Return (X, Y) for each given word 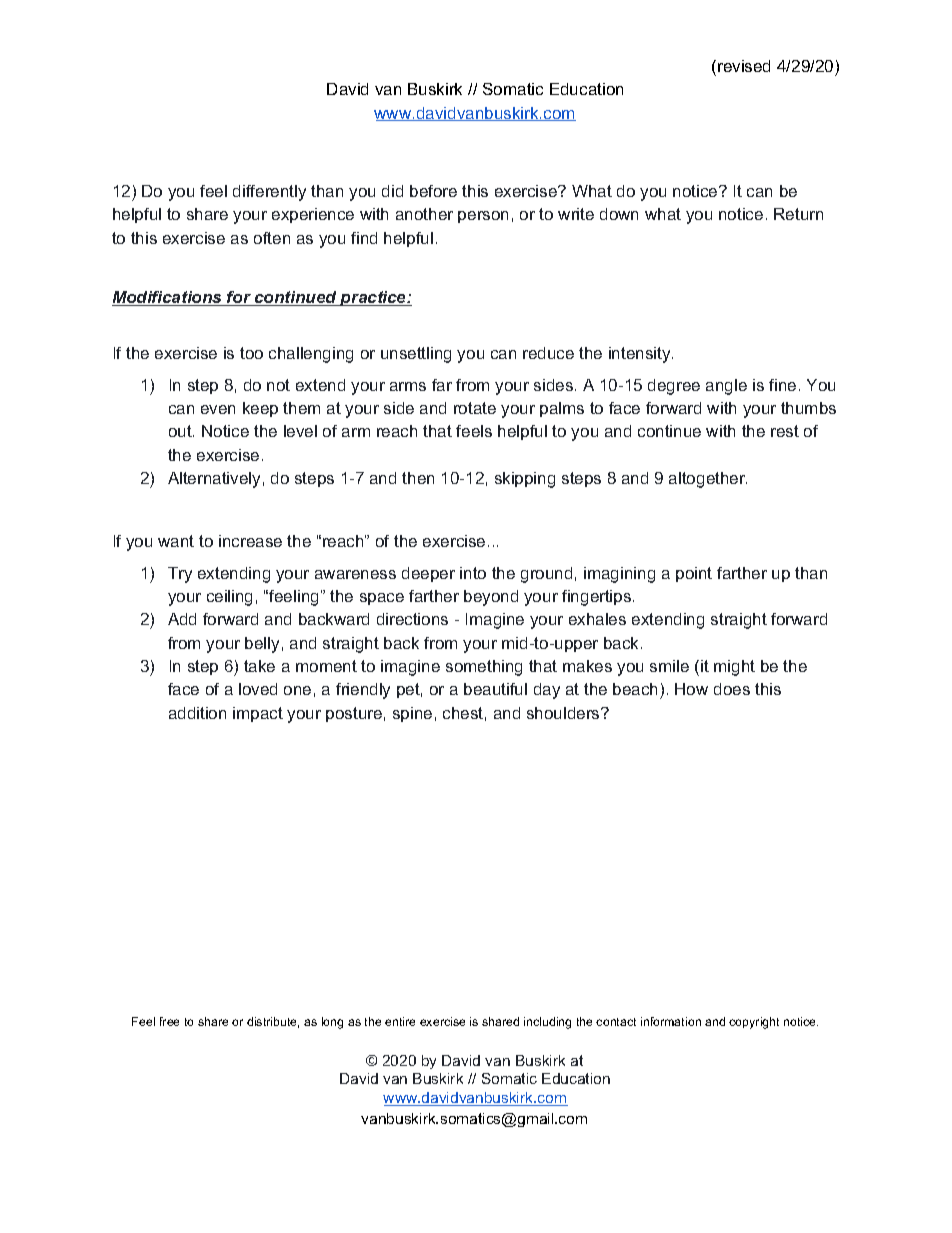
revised (744, 66)
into (473, 573)
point (694, 574)
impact (258, 714)
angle (726, 387)
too (251, 353)
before (433, 191)
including (547, 1023)
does (732, 689)
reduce (548, 353)
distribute (273, 1022)
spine (412, 714)
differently (269, 193)
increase (250, 541)
